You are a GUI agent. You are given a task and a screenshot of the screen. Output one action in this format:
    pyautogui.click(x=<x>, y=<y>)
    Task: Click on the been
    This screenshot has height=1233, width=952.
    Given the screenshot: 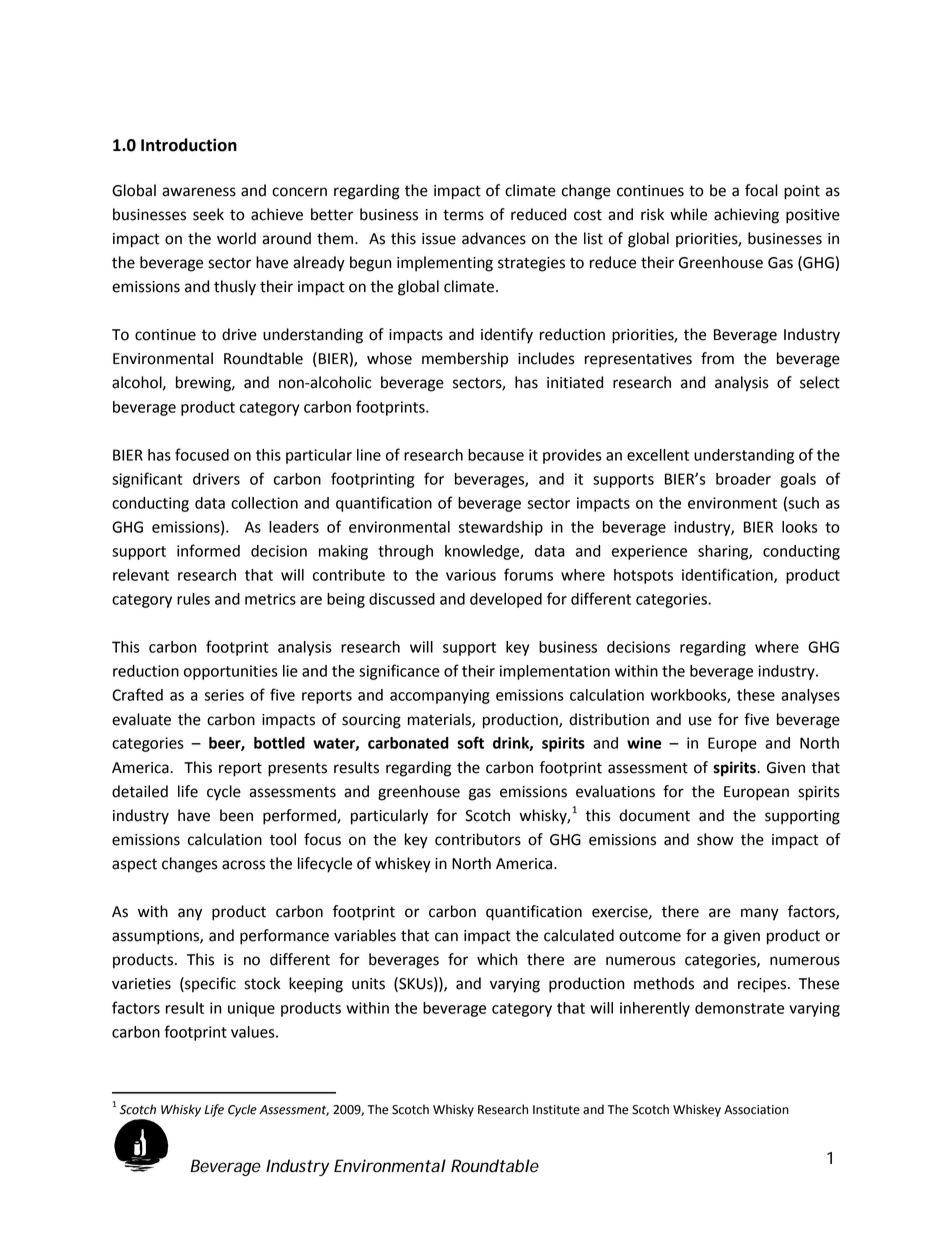 What is the action you would take?
    pyautogui.click(x=236, y=815)
